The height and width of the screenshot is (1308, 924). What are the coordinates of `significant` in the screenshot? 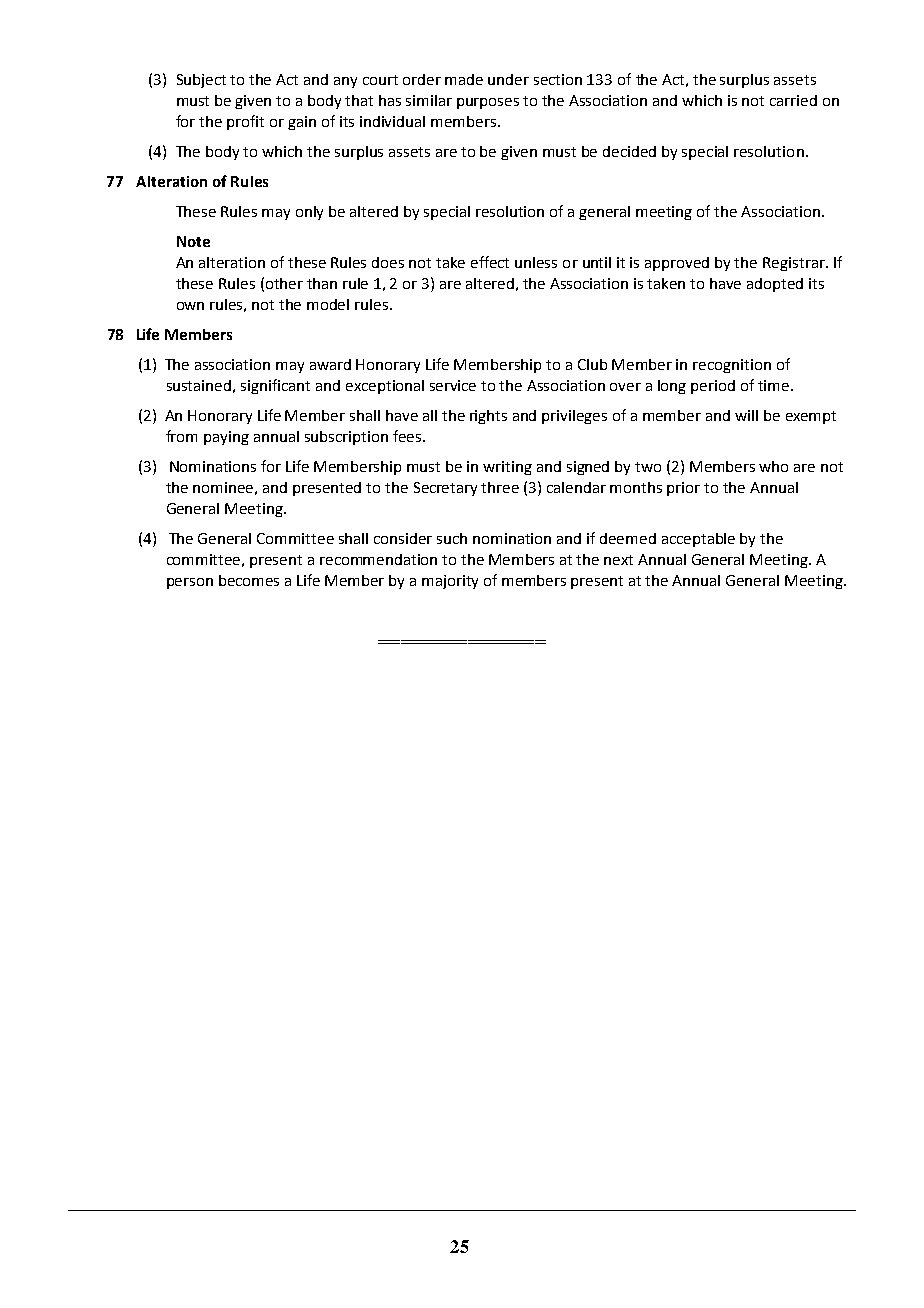 It's located at (275, 386).
